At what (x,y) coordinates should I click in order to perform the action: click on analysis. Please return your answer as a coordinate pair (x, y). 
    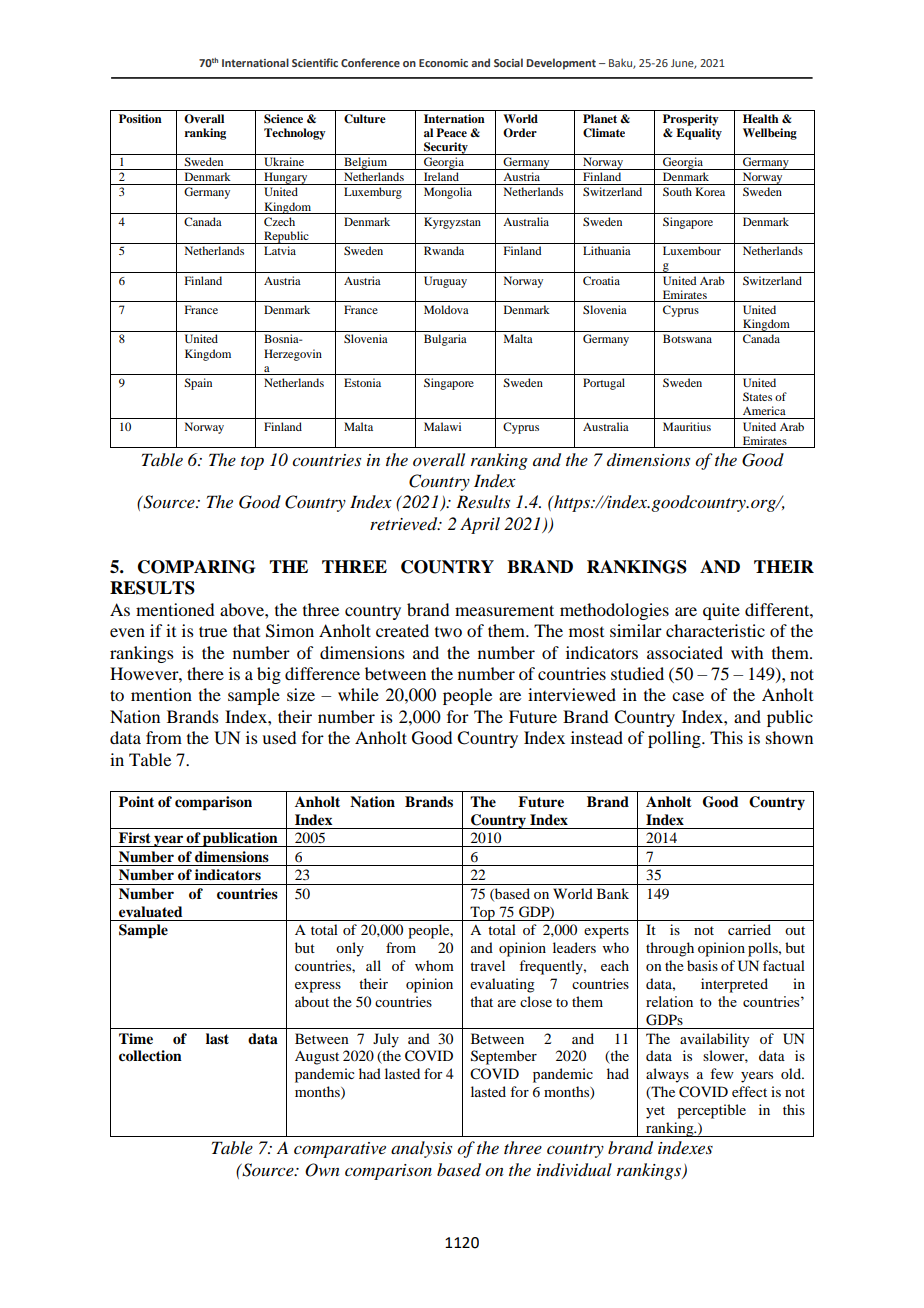
    Looking at the image, I should click on (421, 1149).
